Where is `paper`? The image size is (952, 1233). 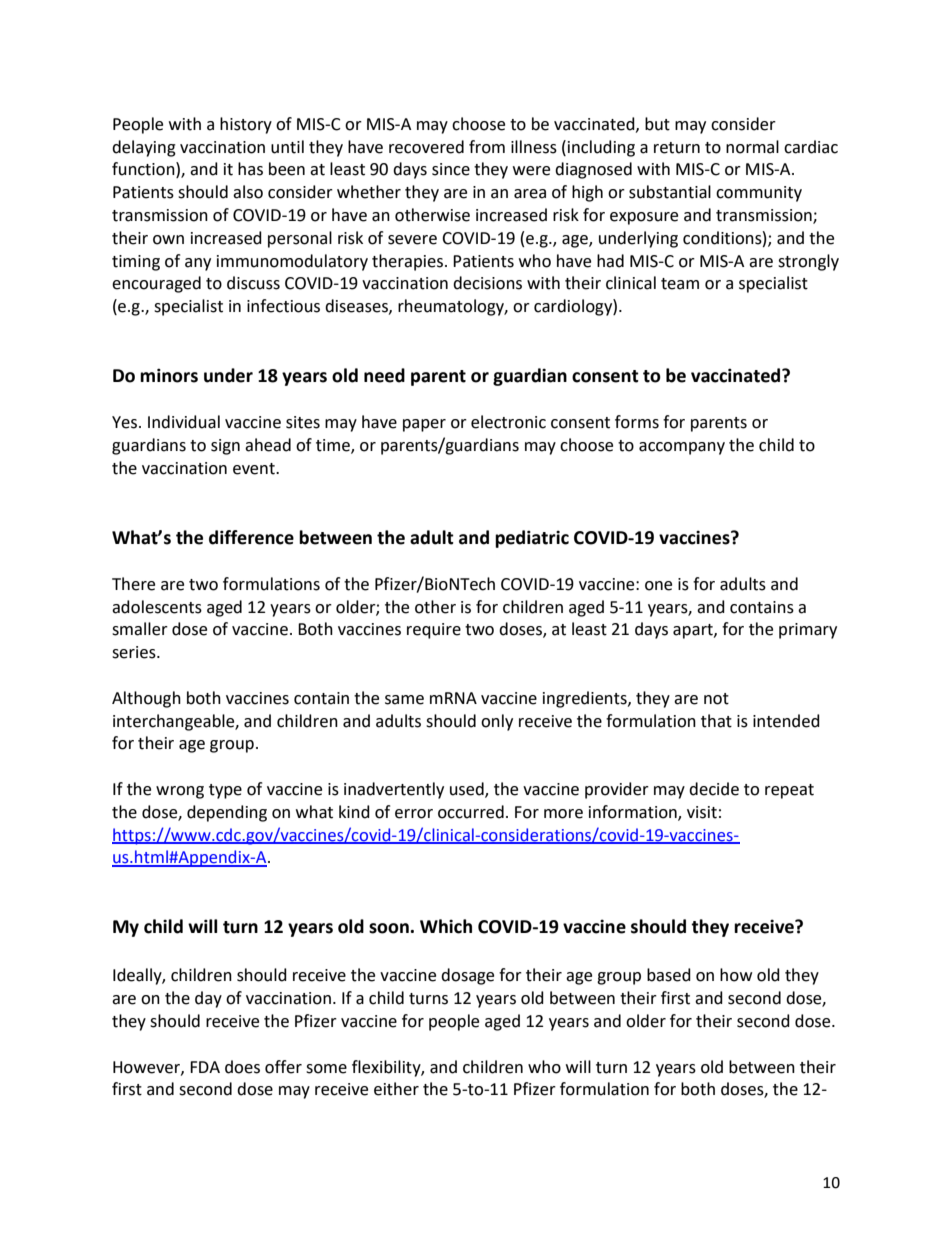 paper is located at coordinates (424, 425).
